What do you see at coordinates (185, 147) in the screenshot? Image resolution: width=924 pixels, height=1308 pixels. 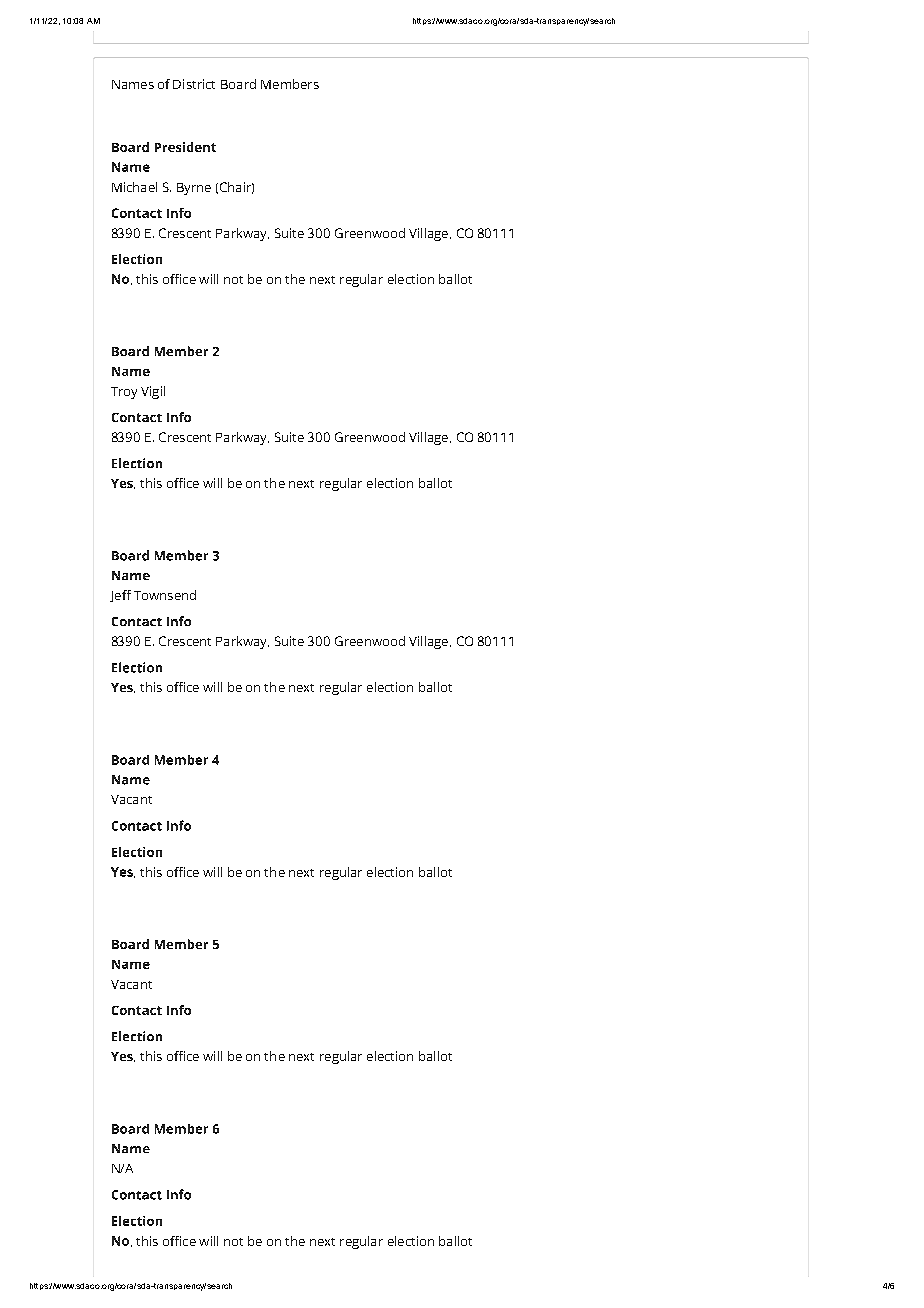 I see `President` at bounding box center [185, 147].
